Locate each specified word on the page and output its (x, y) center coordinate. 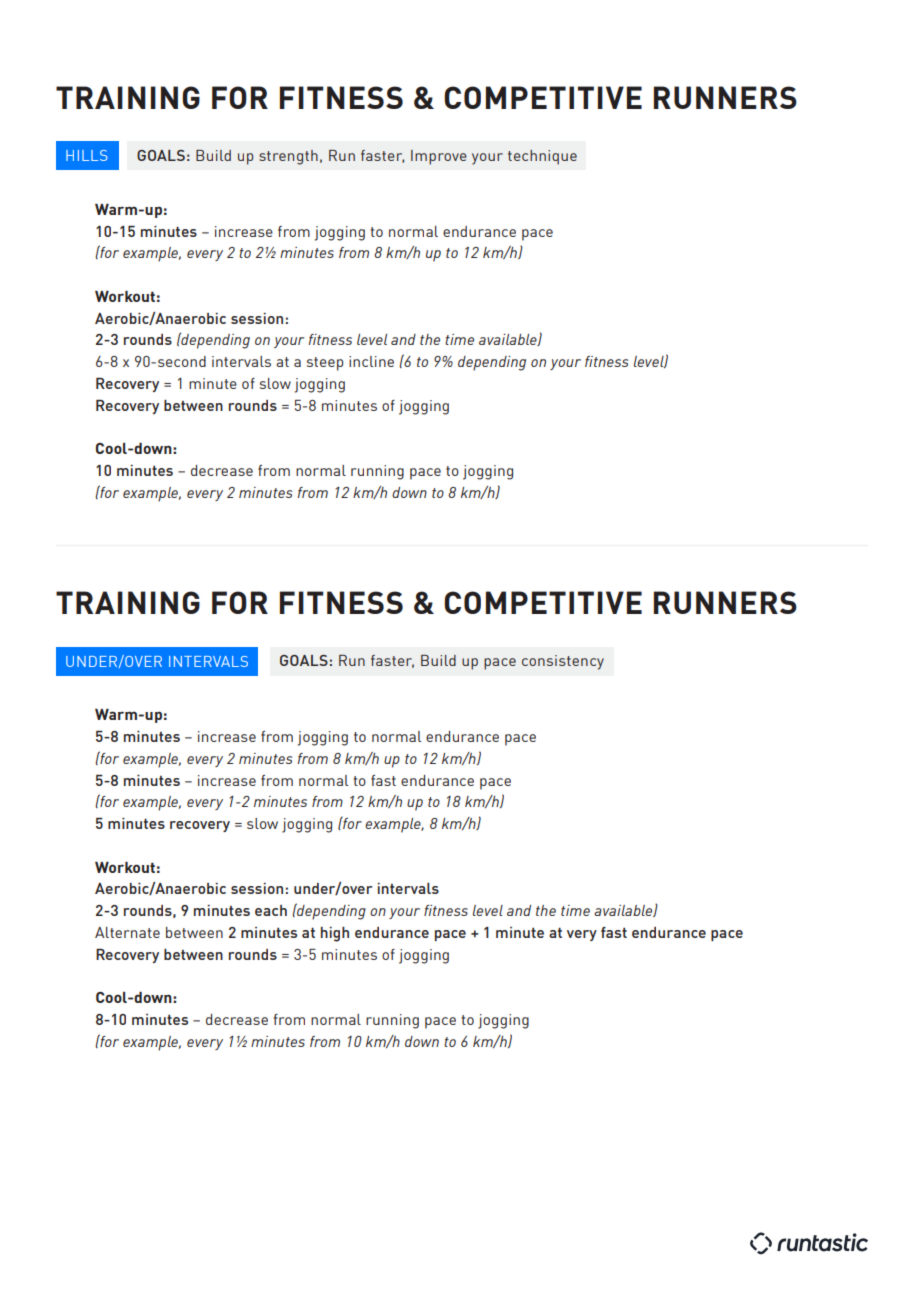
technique (542, 157)
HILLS (87, 155)
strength (288, 157)
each (271, 910)
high (335, 934)
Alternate (127, 932)
